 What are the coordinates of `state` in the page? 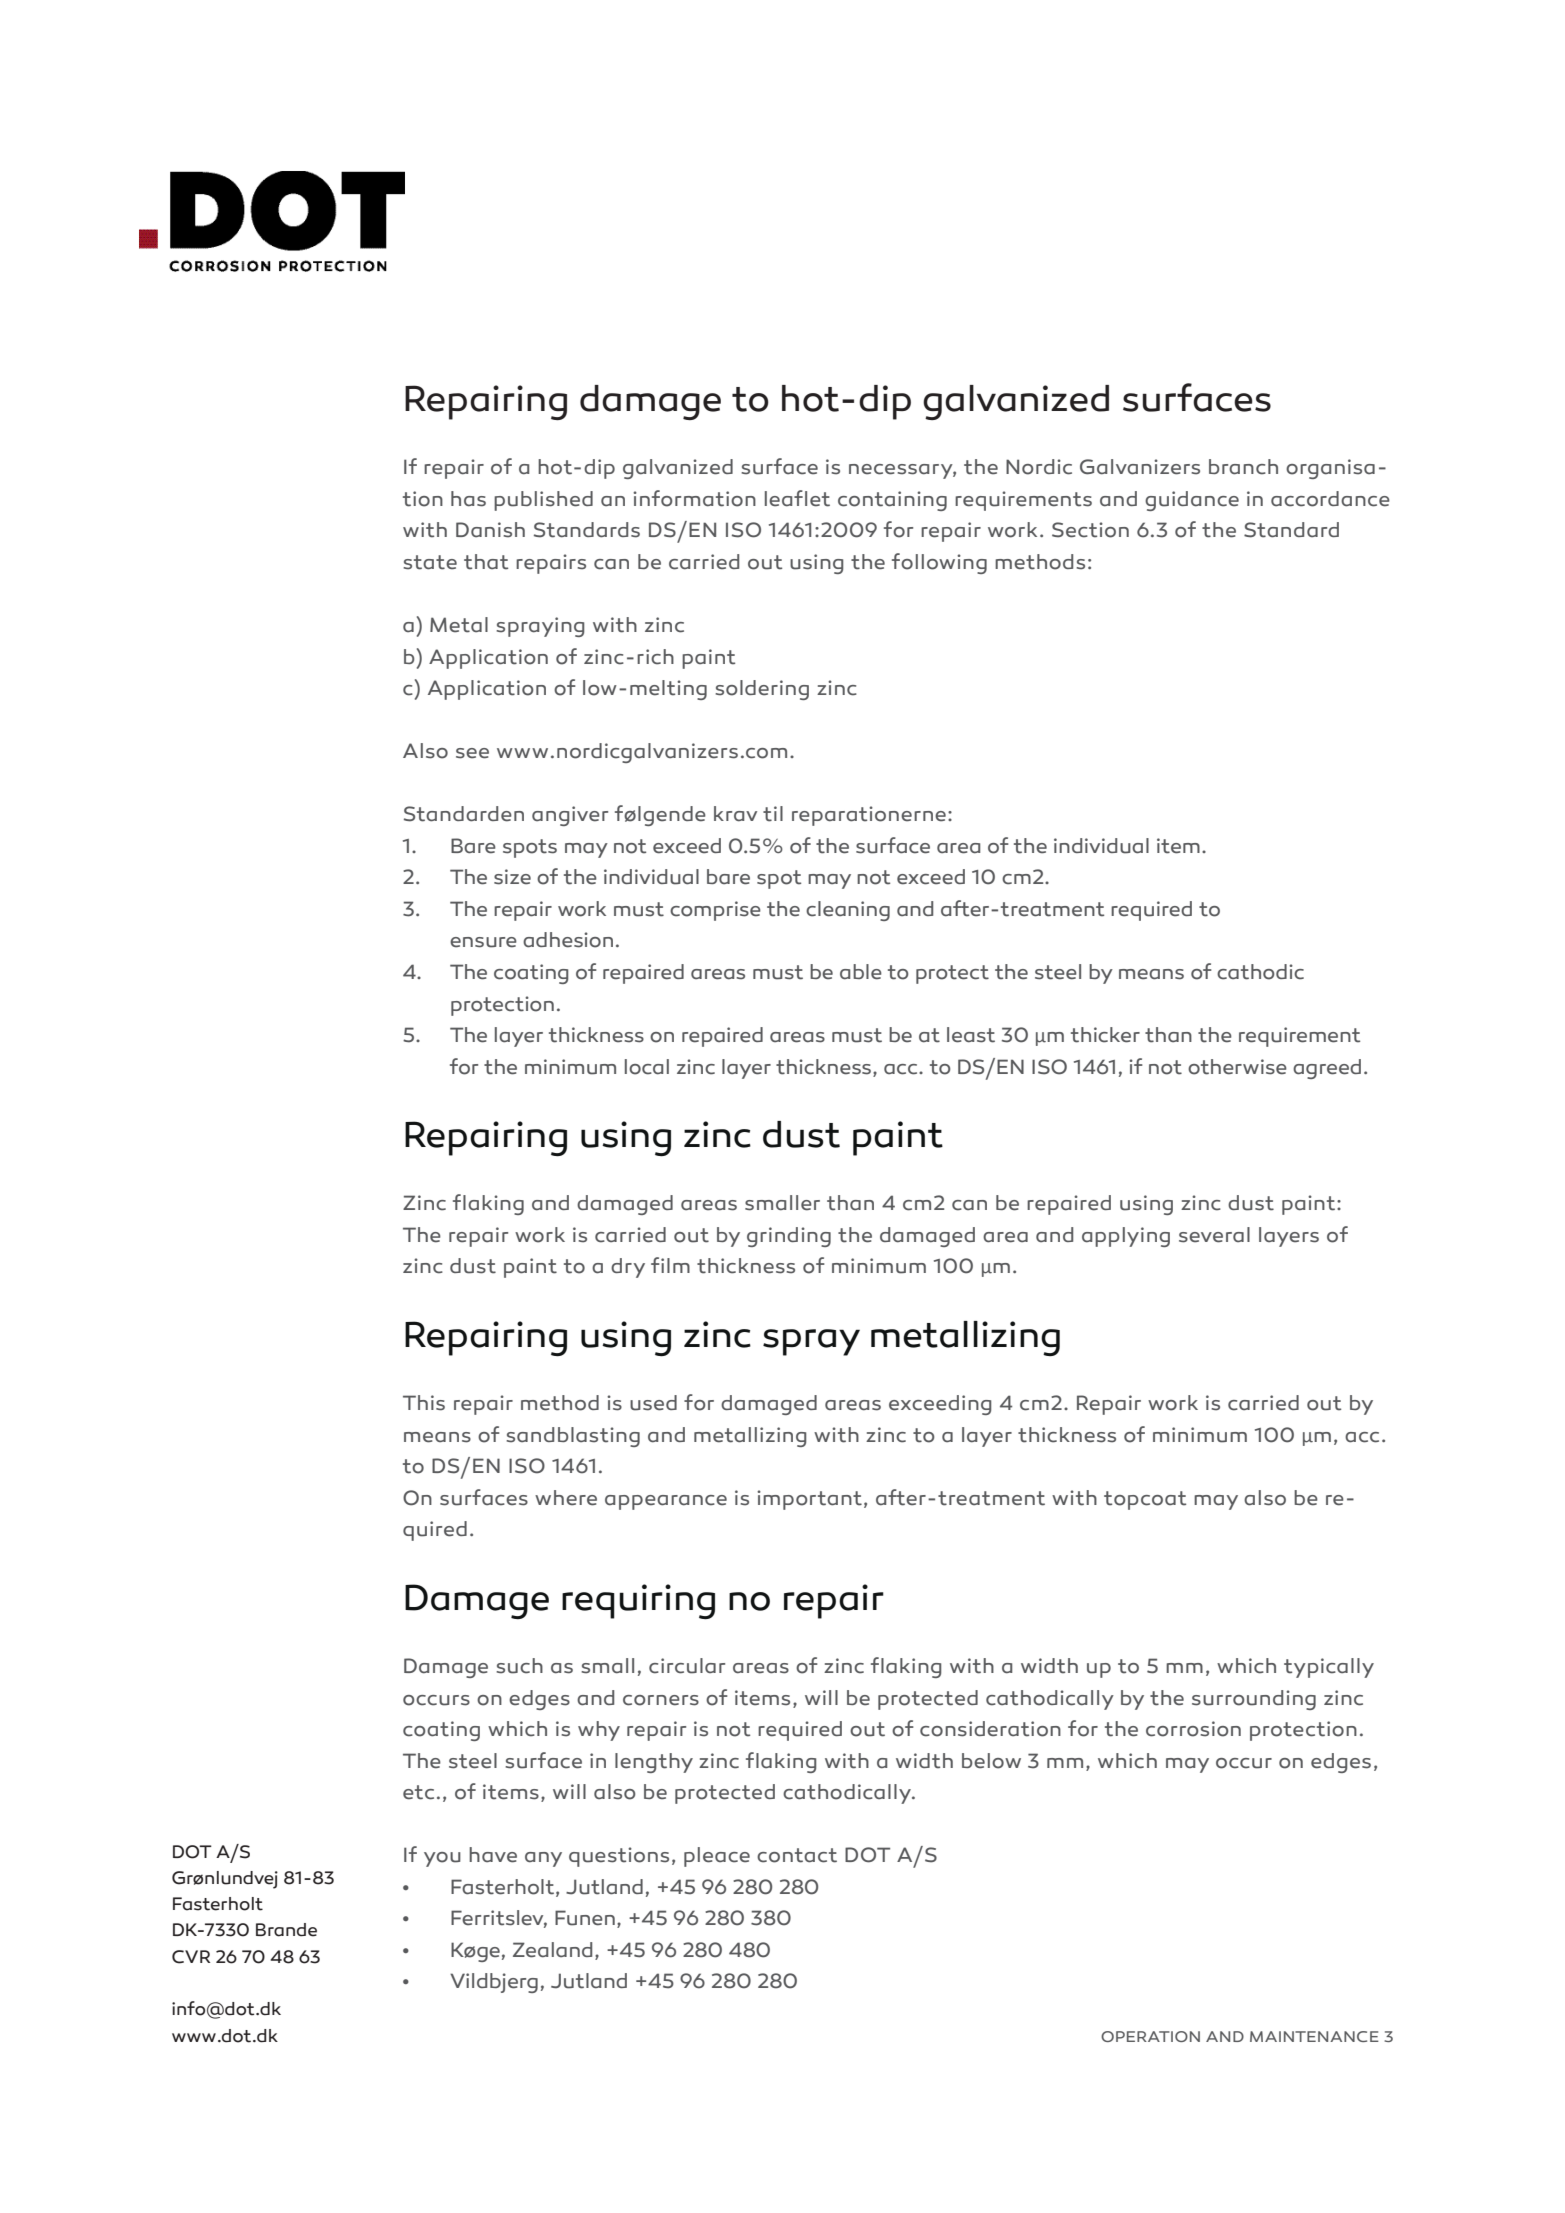 It's located at (430, 562).
